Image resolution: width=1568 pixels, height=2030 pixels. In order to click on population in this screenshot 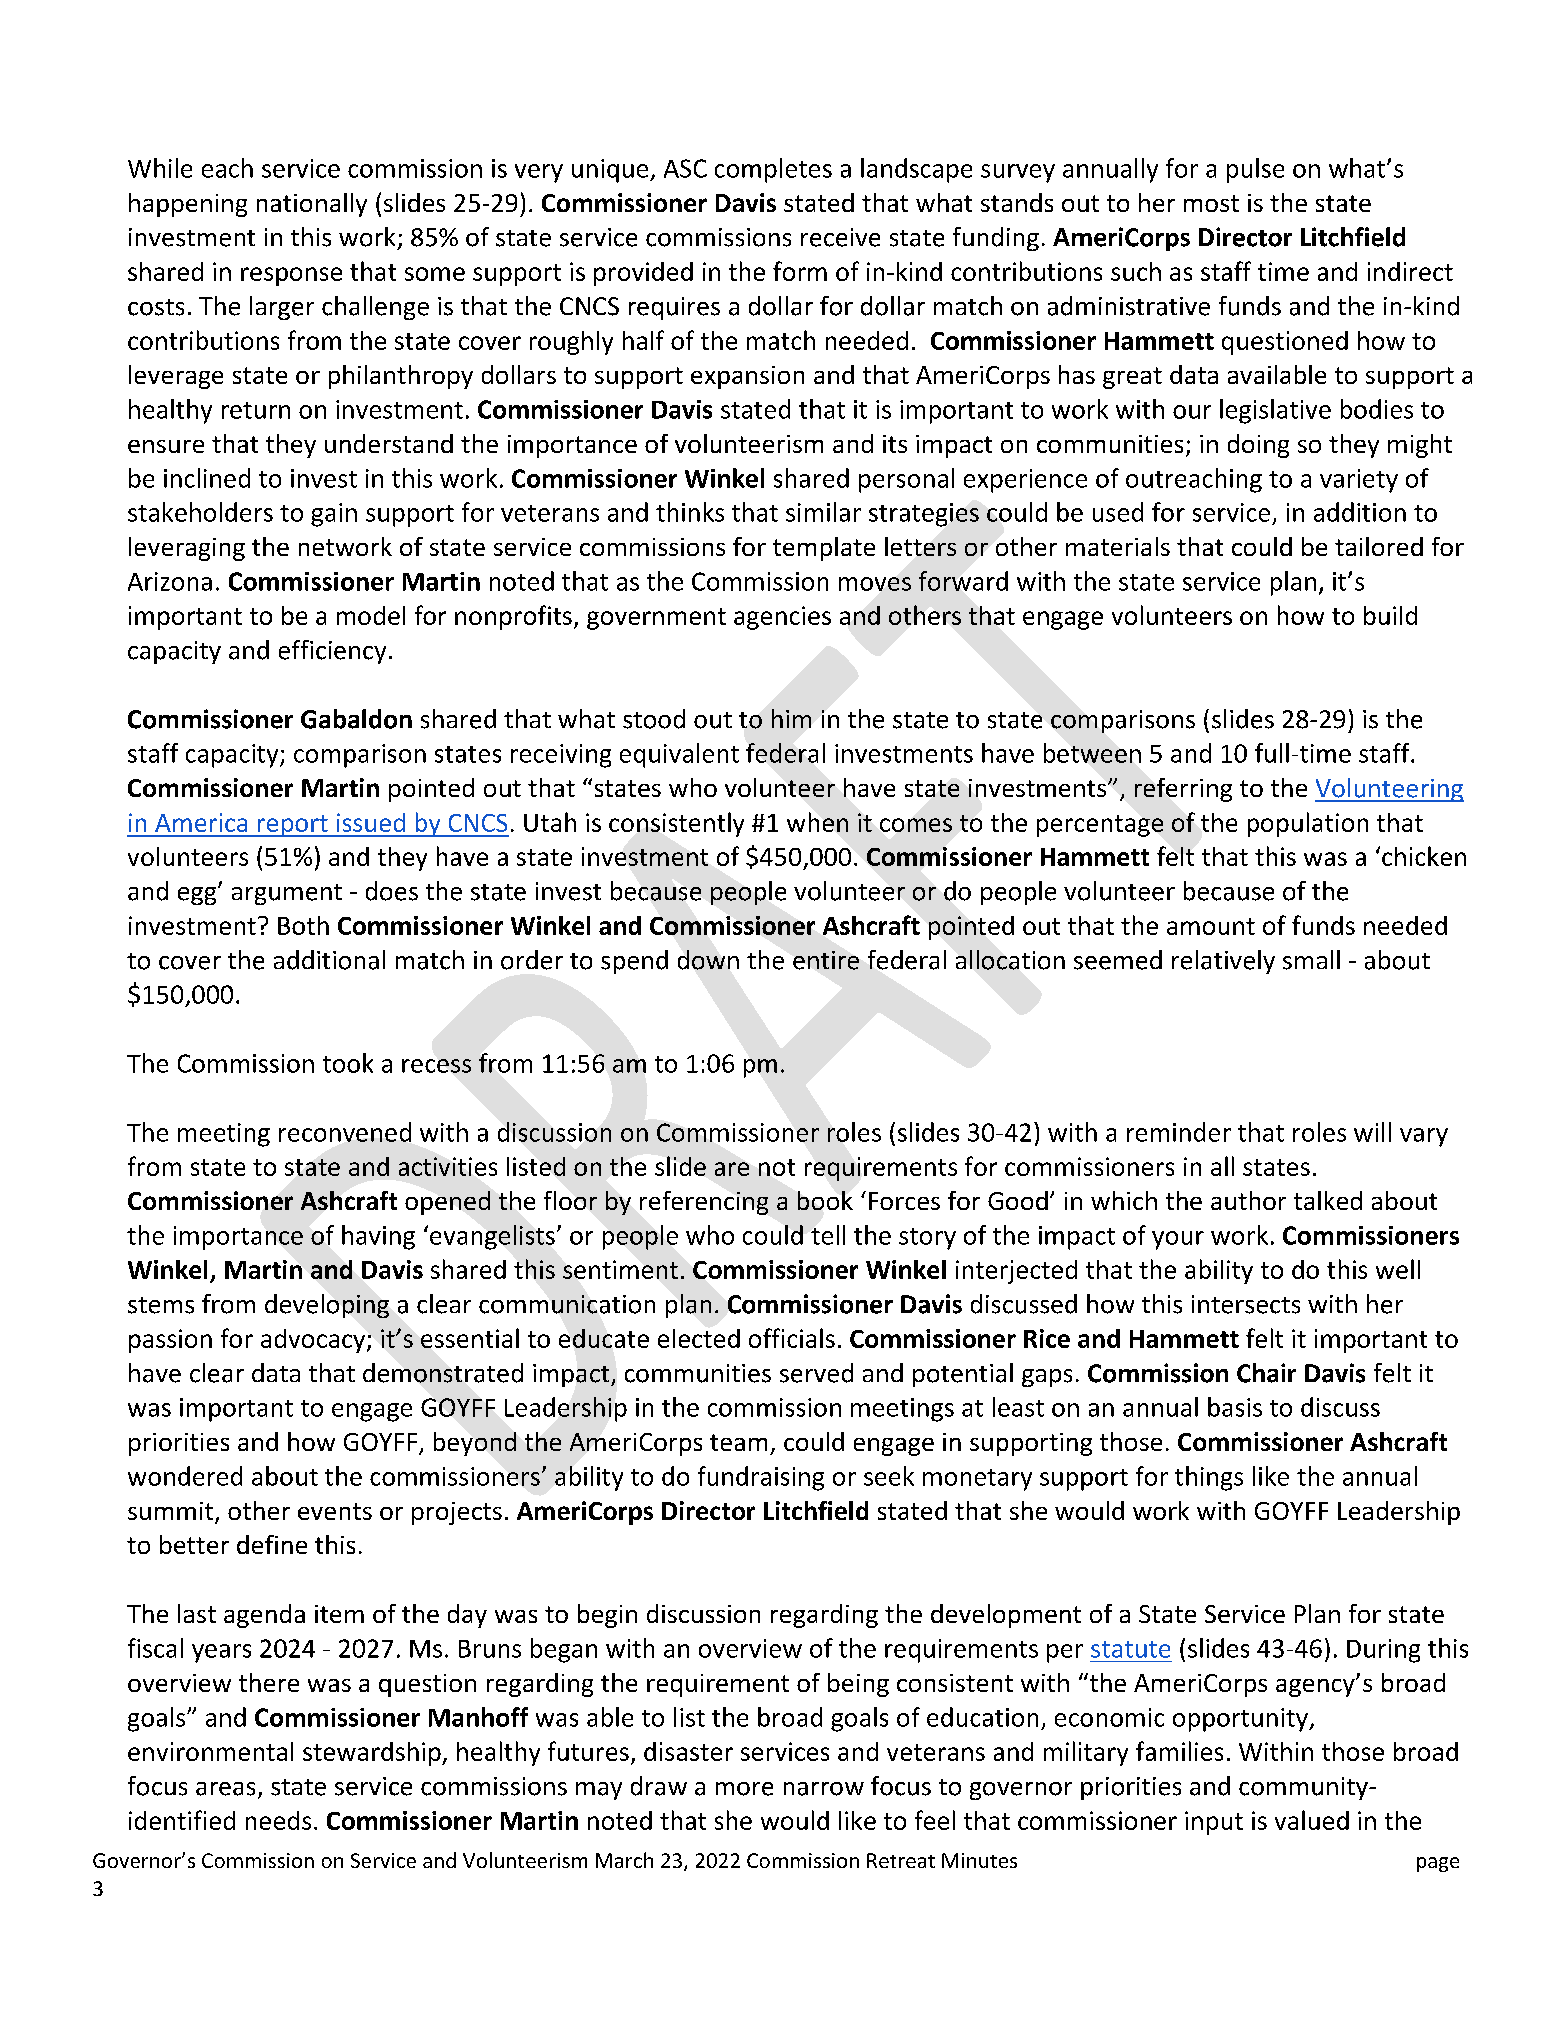, I will do `click(1308, 824)`.
